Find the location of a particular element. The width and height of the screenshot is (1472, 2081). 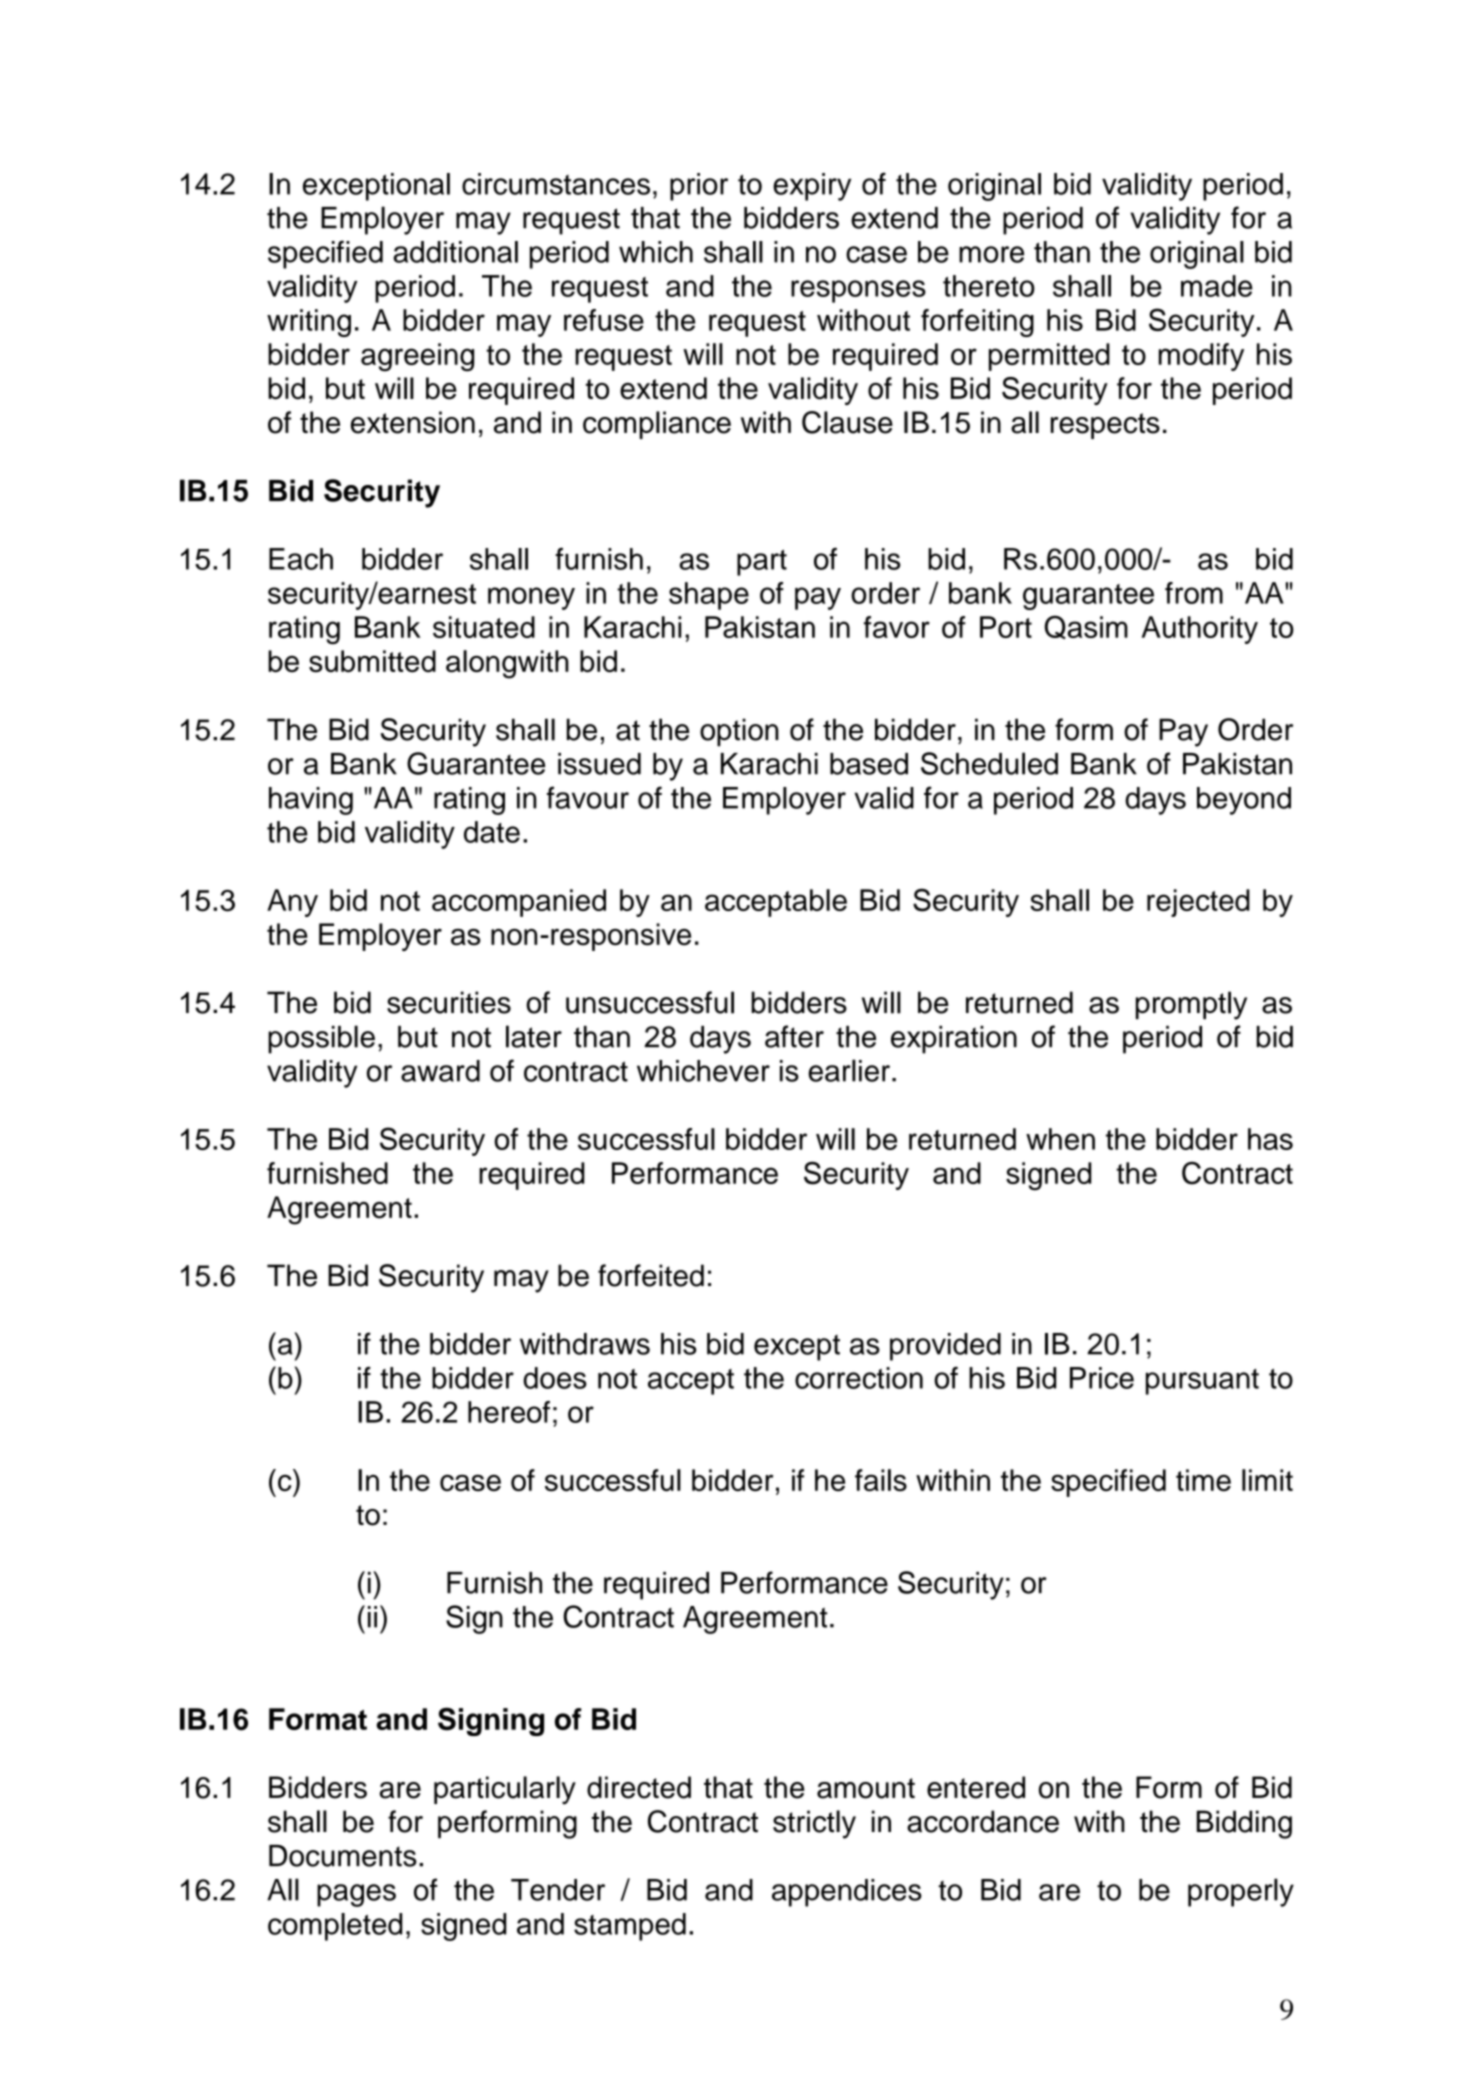

beyond is located at coordinates (1244, 801).
